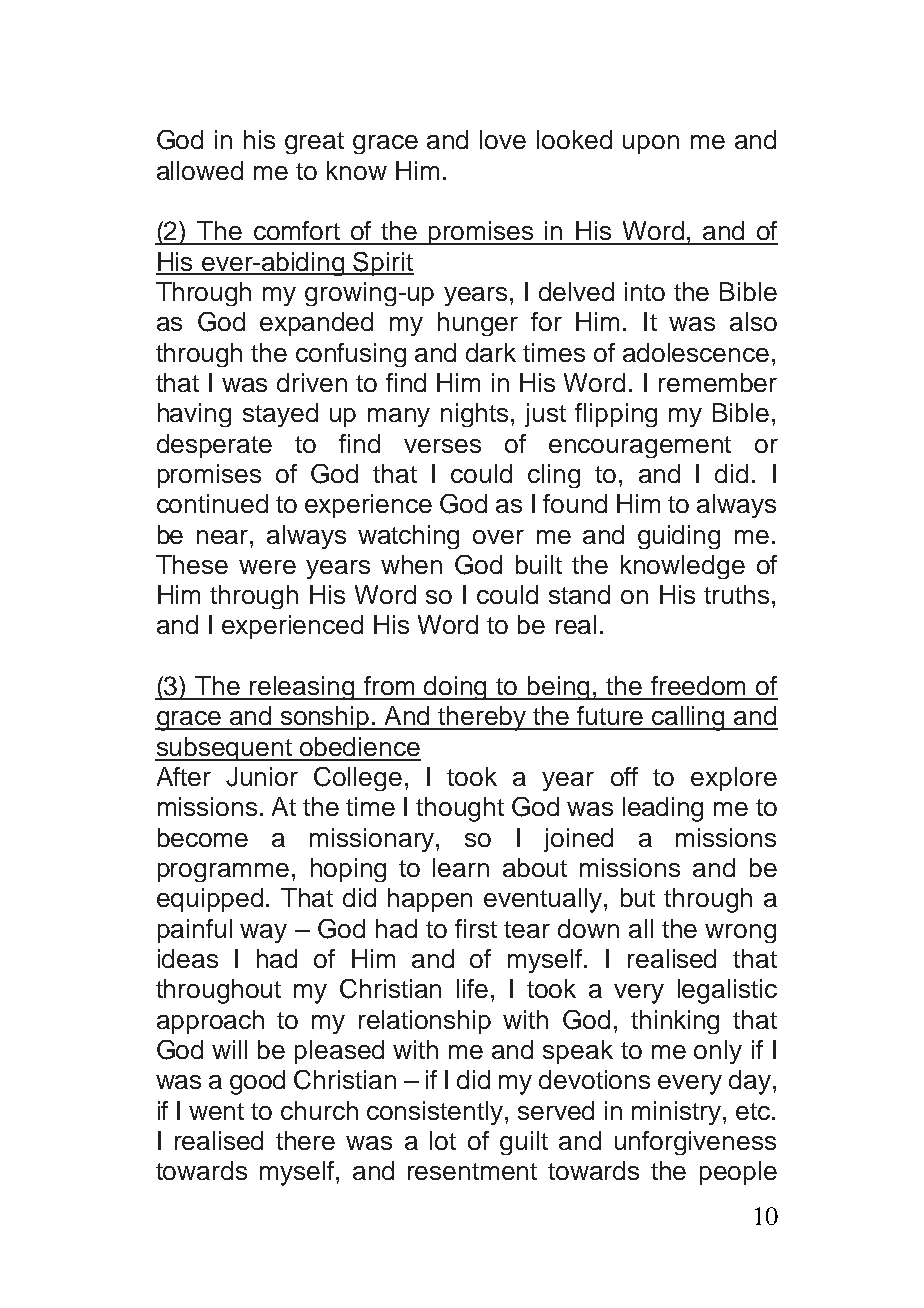 Image resolution: width=924 pixels, height=1308 pixels. Describe the element at coordinates (200, 170) in the page. I see `allowed` at that location.
